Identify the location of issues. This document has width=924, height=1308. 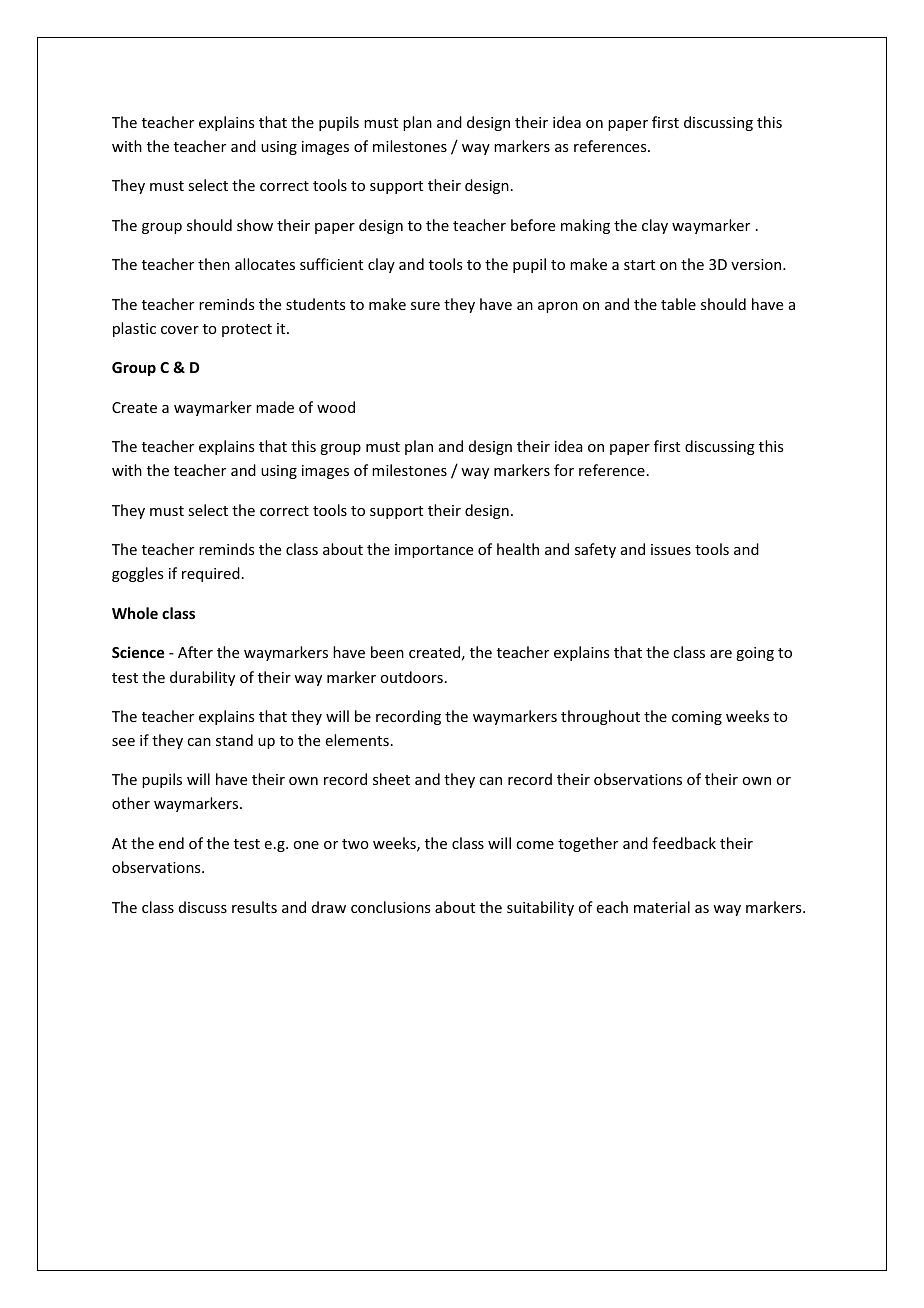
(671, 549).
